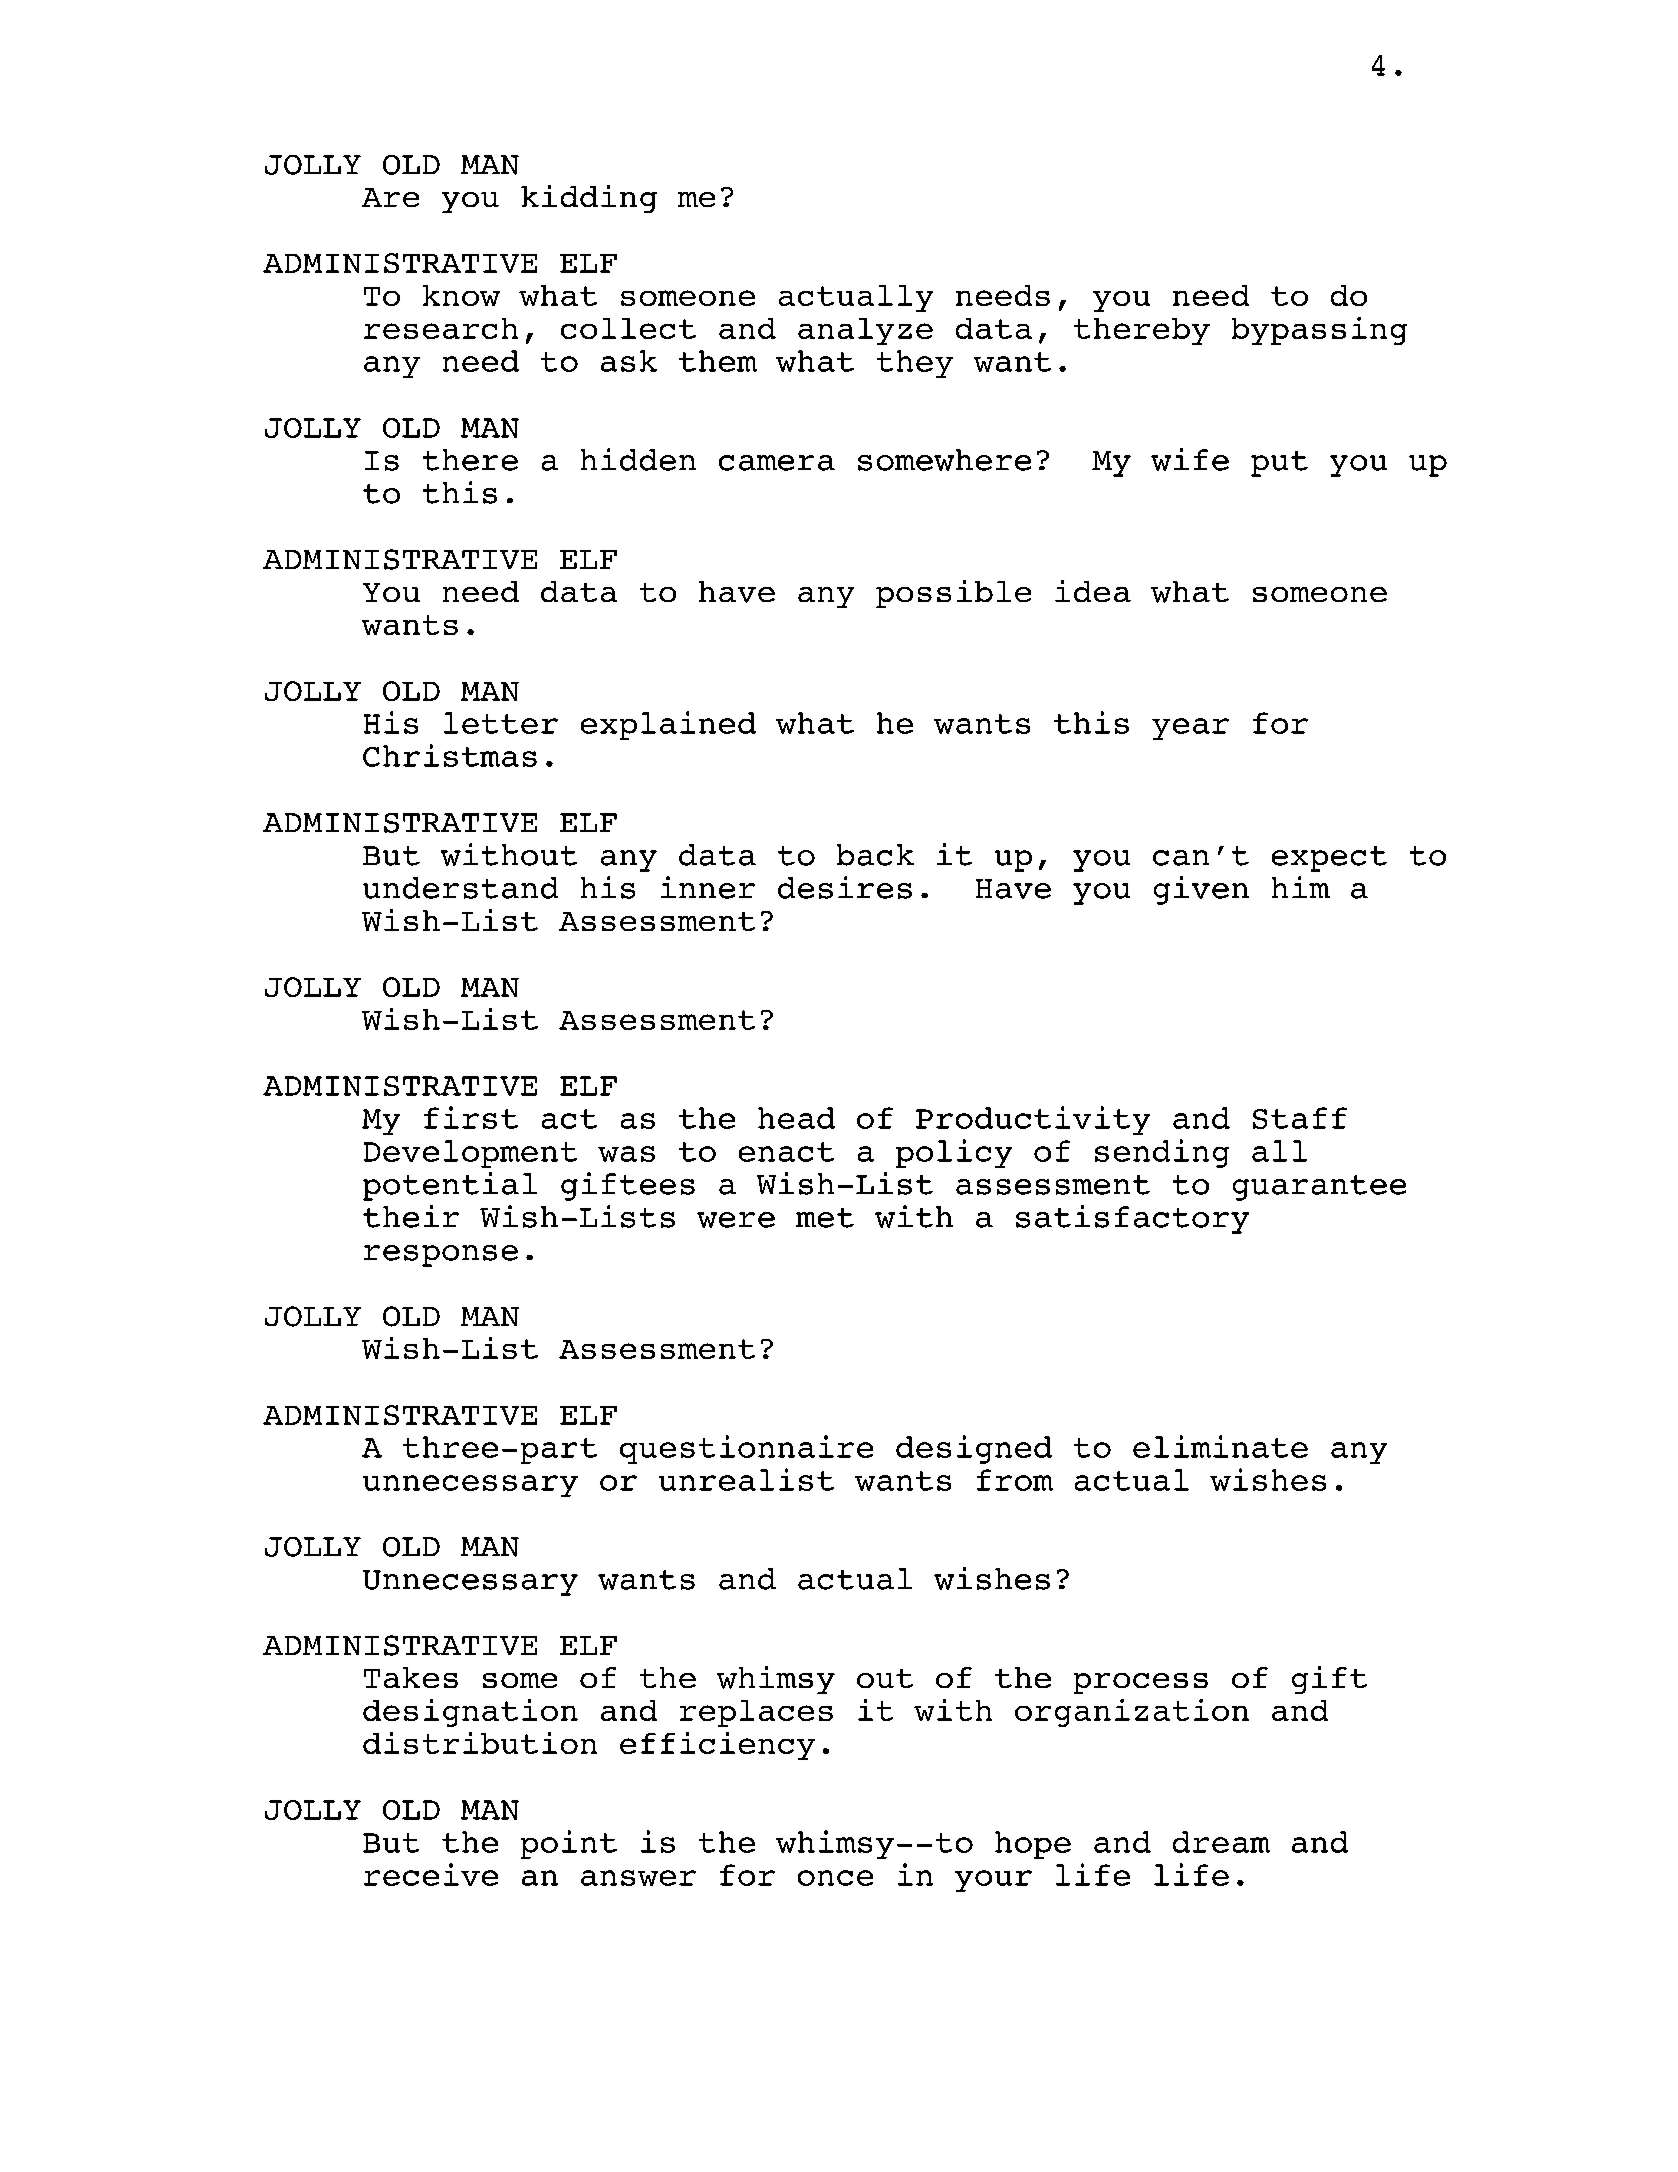 The height and width of the screenshot is (2172, 1678). What do you see at coordinates (1220, 1446) in the screenshot?
I see `eliminate` at bounding box center [1220, 1446].
